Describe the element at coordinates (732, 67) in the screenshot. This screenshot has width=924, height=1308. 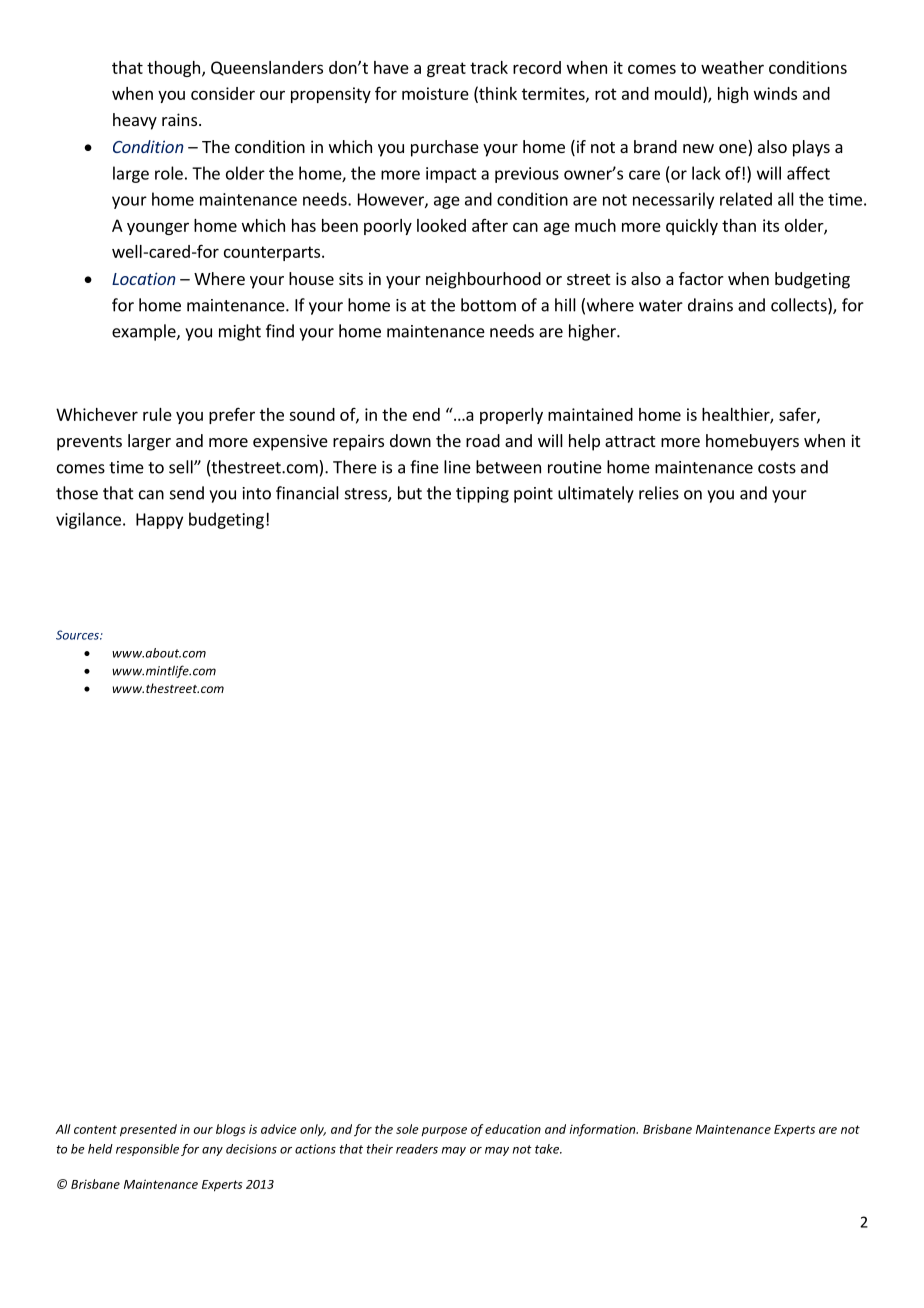
I see `weather` at that location.
